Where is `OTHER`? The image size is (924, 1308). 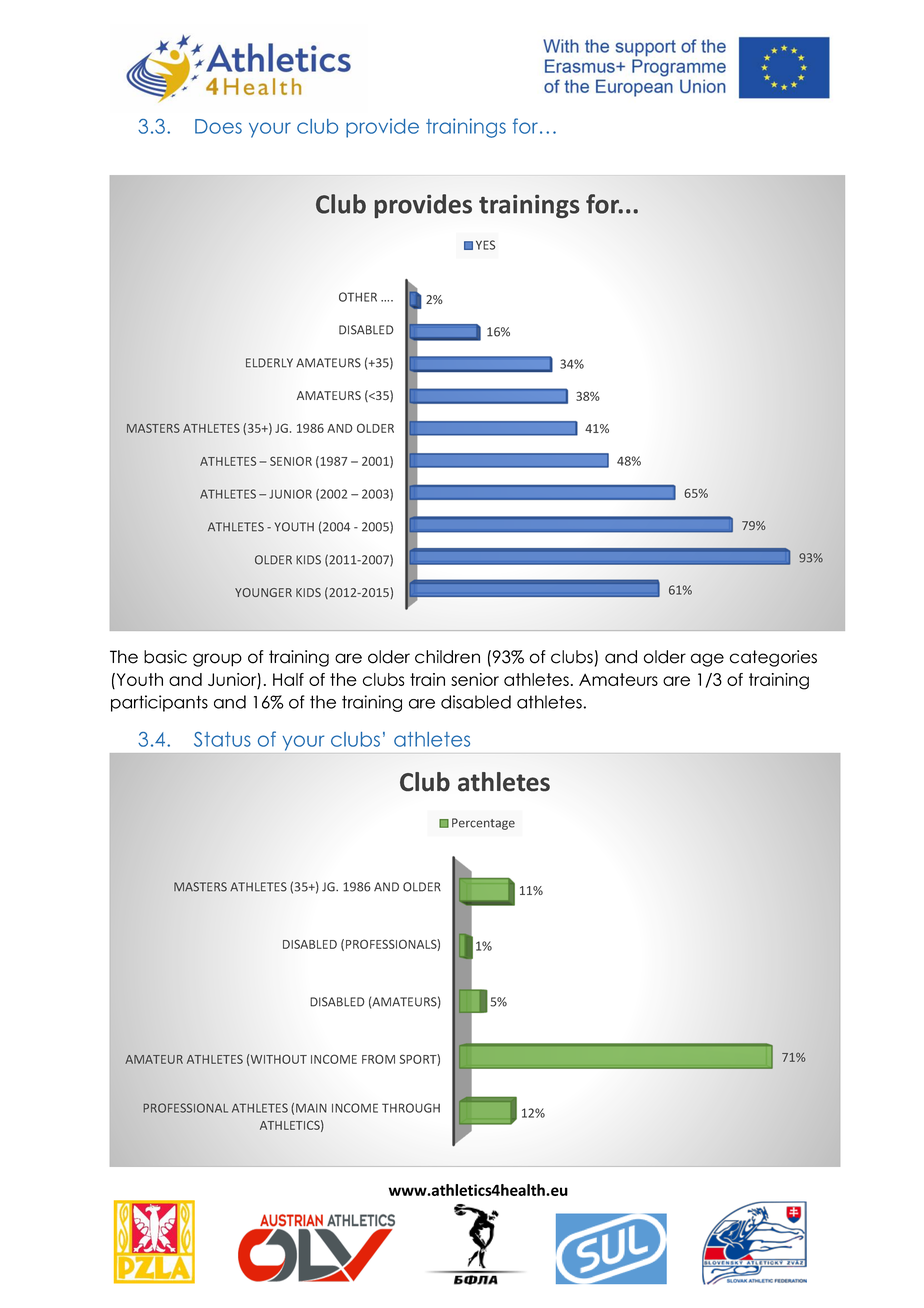
OTHER is located at coordinates (358, 297).
